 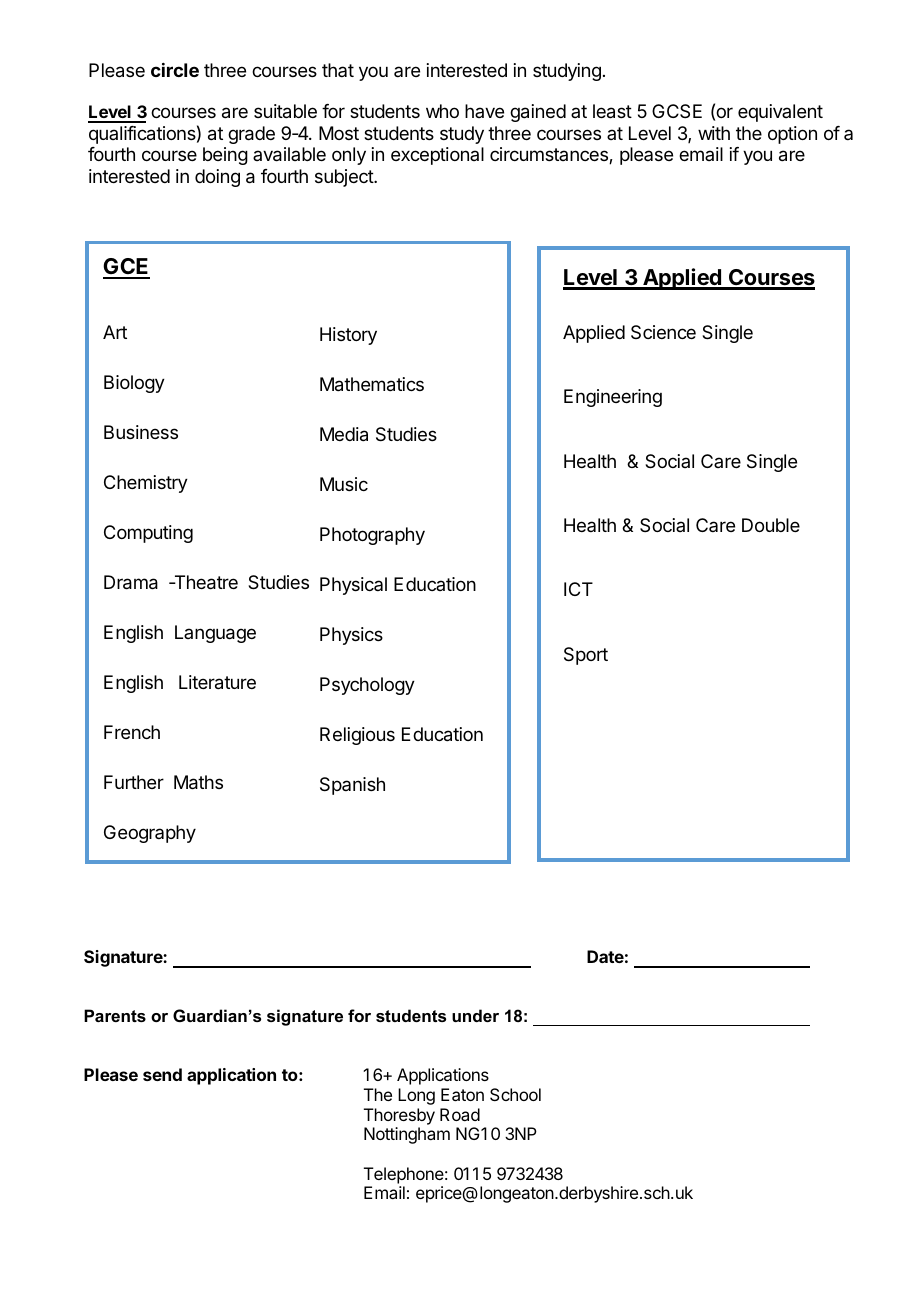 I want to click on send, so click(x=162, y=1074).
